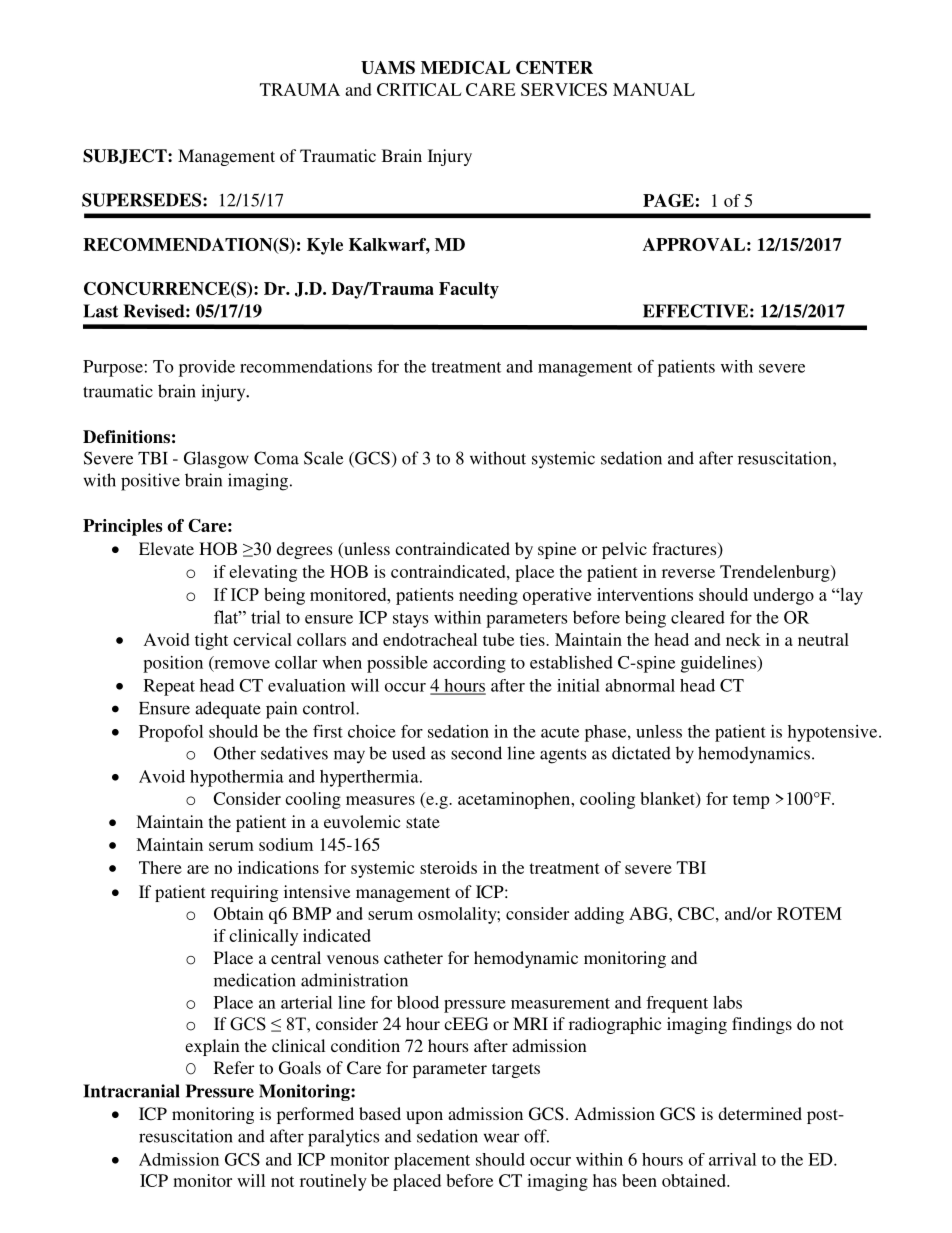 The width and height of the page is (952, 1233). What do you see at coordinates (126, 156) in the page?
I see `SUBJECT` at bounding box center [126, 156].
